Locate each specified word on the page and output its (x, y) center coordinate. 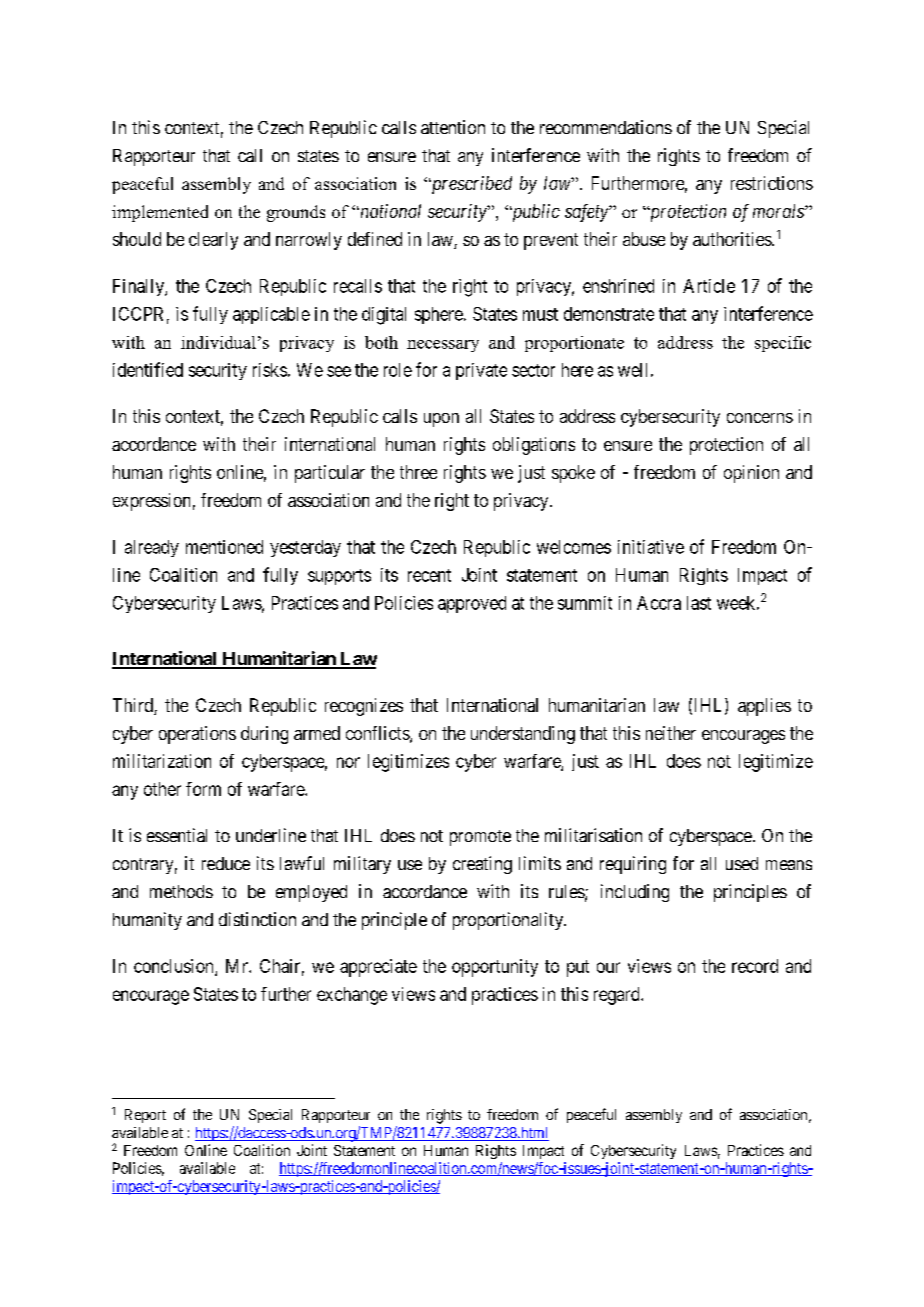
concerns (760, 418)
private (481, 371)
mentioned (224, 547)
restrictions (772, 183)
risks (270, 370)
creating (482, 865)
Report (145, 1116)
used (742, 863)
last (699, 603)
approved (472, 604)
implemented (160, 213)
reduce (226, 863)
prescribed (470, 185)
